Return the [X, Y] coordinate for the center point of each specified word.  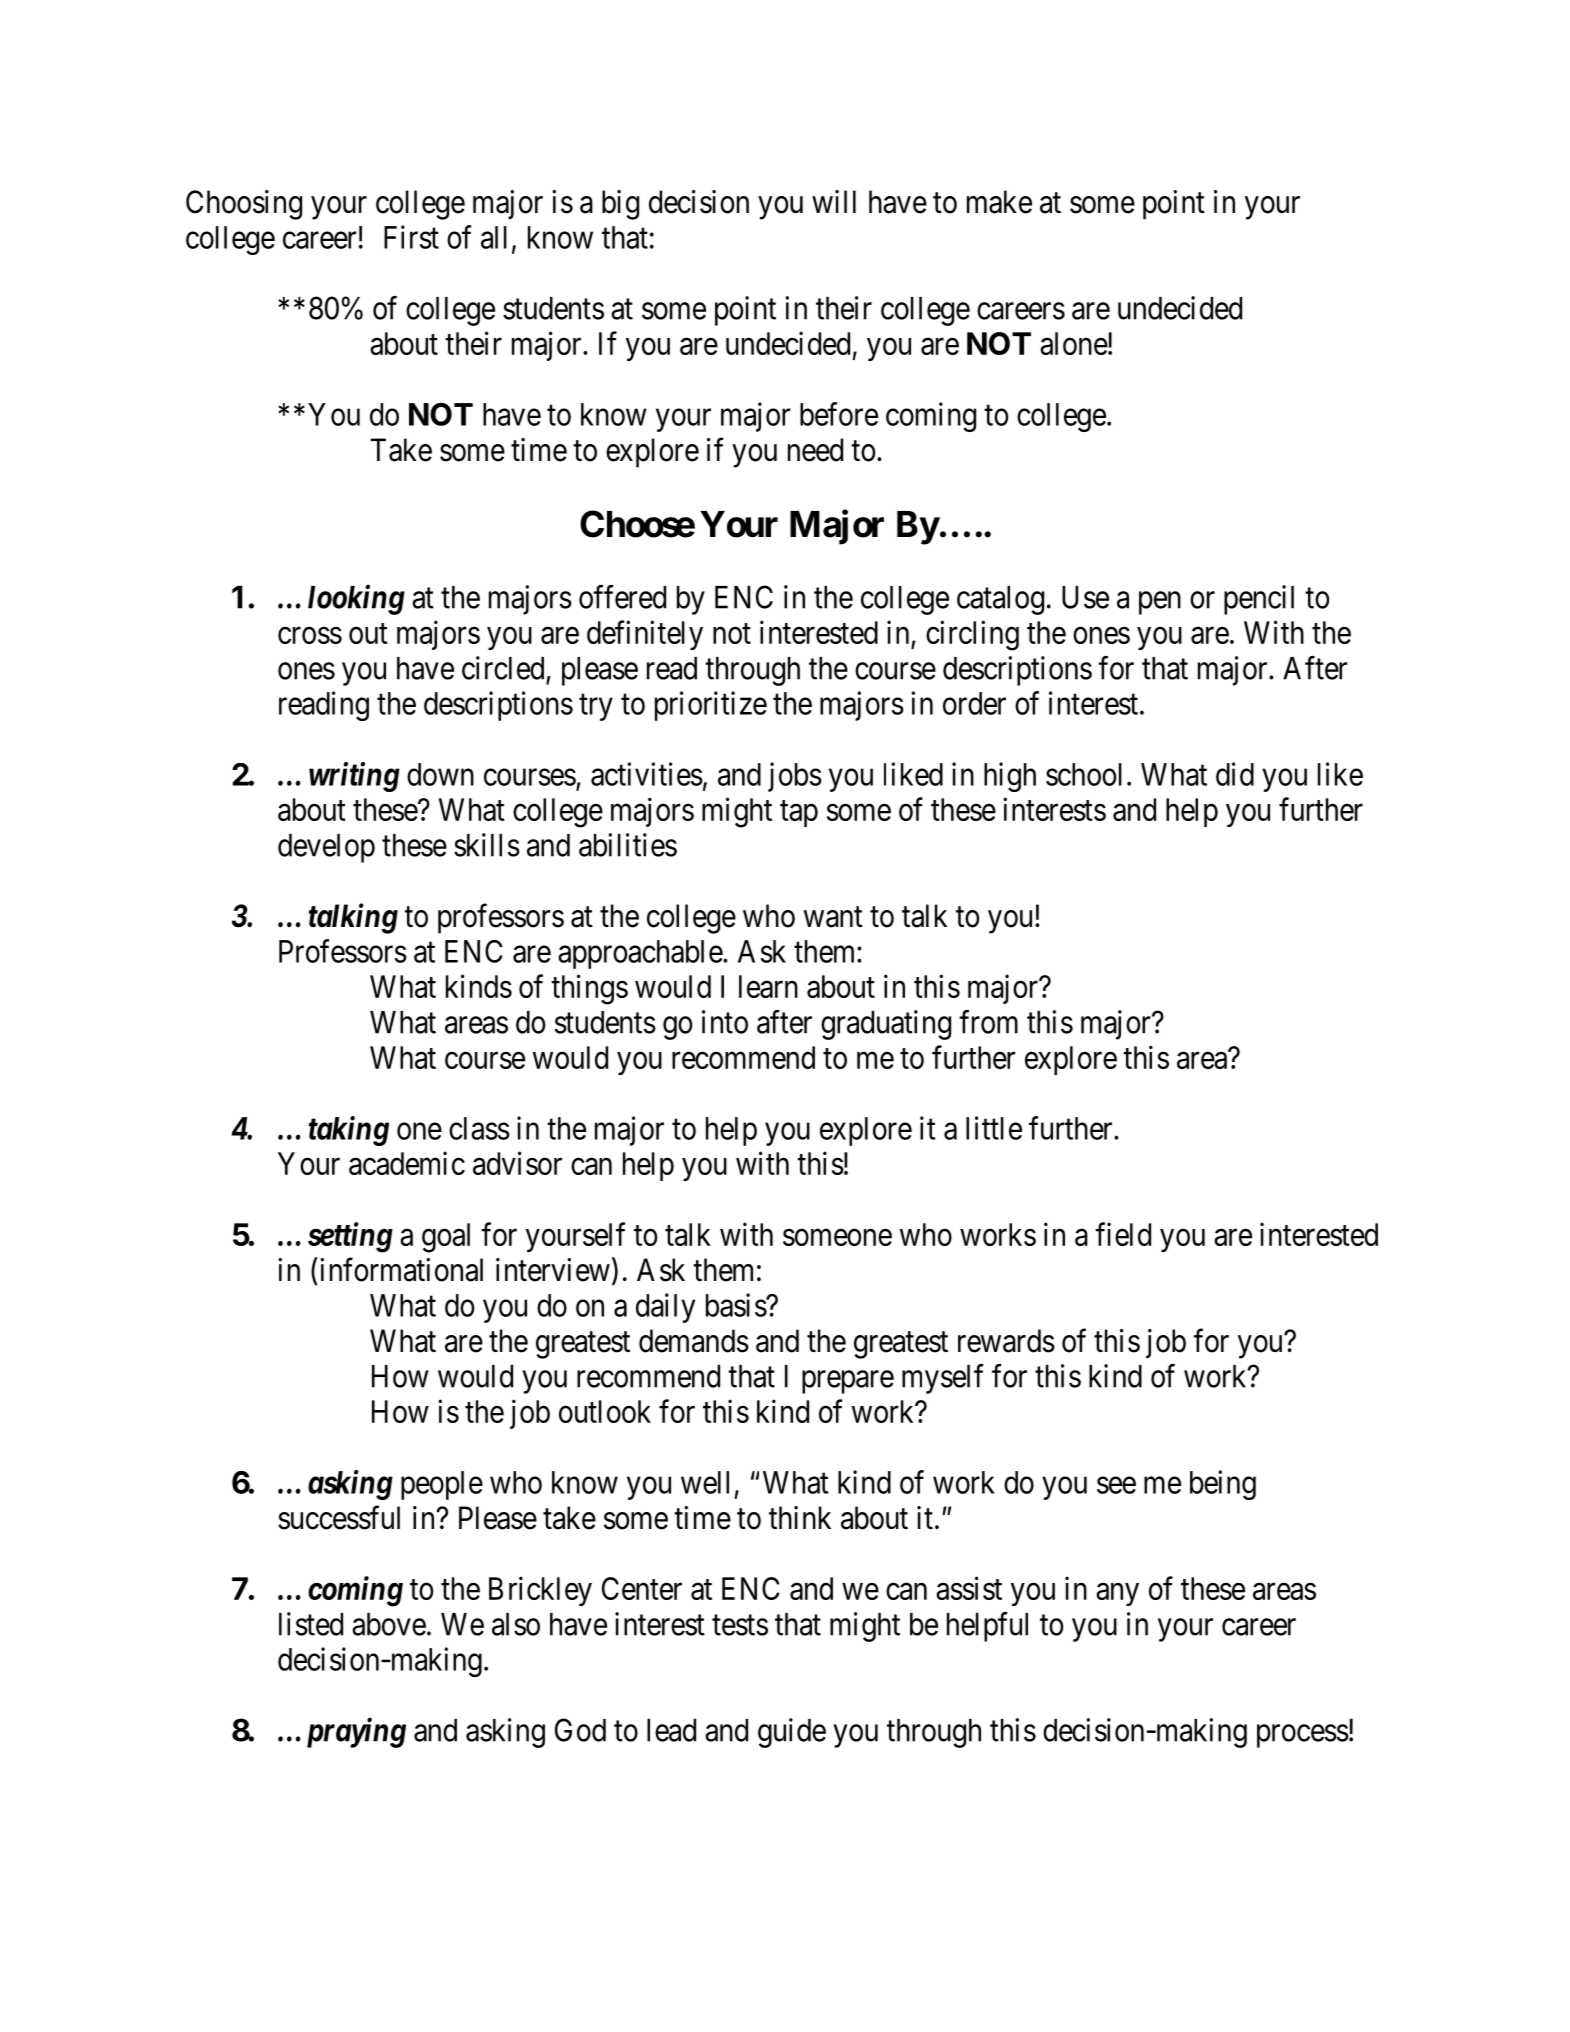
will [834, 201]
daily [665, 1308]
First [411, 237]
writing [354, 777]
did [1235, 774]
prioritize [711, 706]
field [1123, 1234]
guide [792, 1733]
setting [350, 1237]
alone [1074, 343]
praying [356, 1733]
